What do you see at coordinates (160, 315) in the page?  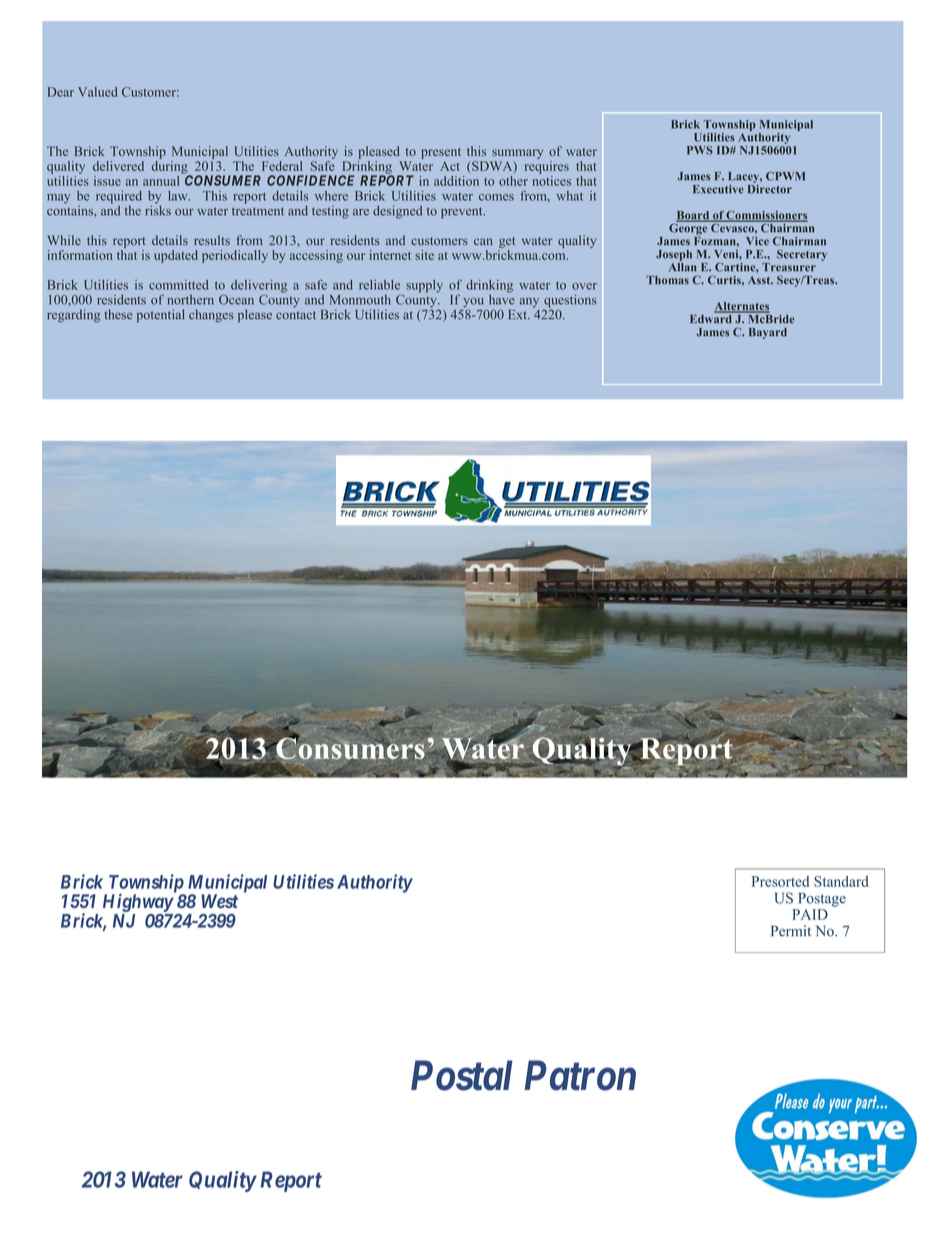 I see `potential` at bounding box center [160, 315].
